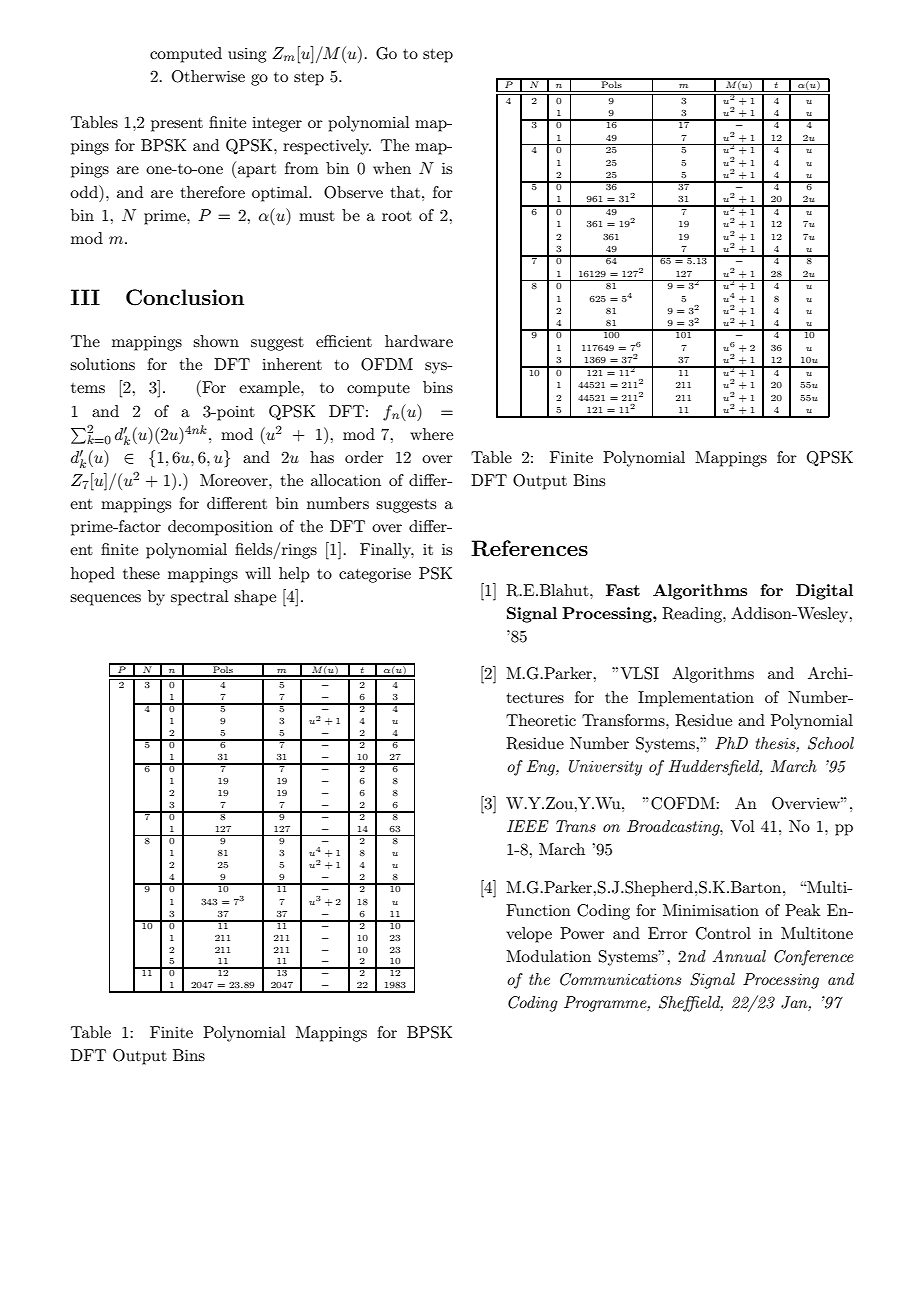 The height and width of the document is (1308, 924). Describe the element at coordinates (529, 548) in the document. I see `References` at that location.
